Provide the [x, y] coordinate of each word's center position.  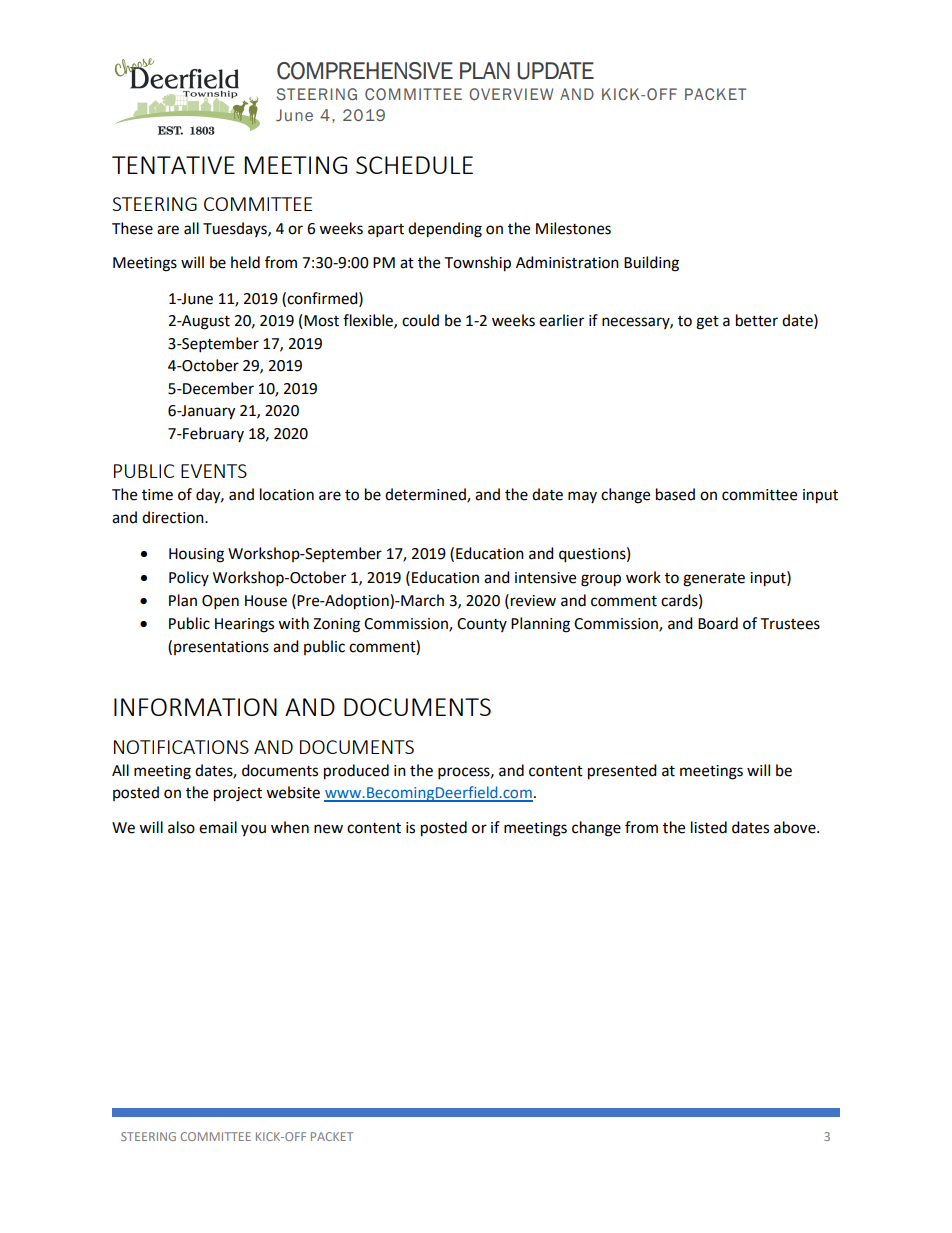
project [238, 794]
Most [321, 321]
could [420, 320]
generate [714, 580]
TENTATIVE [173, 165]
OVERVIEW [511, 94]
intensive [545, 578]
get [707, 323]
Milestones [573, 228]
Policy [189, 578]
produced [356, 772]
